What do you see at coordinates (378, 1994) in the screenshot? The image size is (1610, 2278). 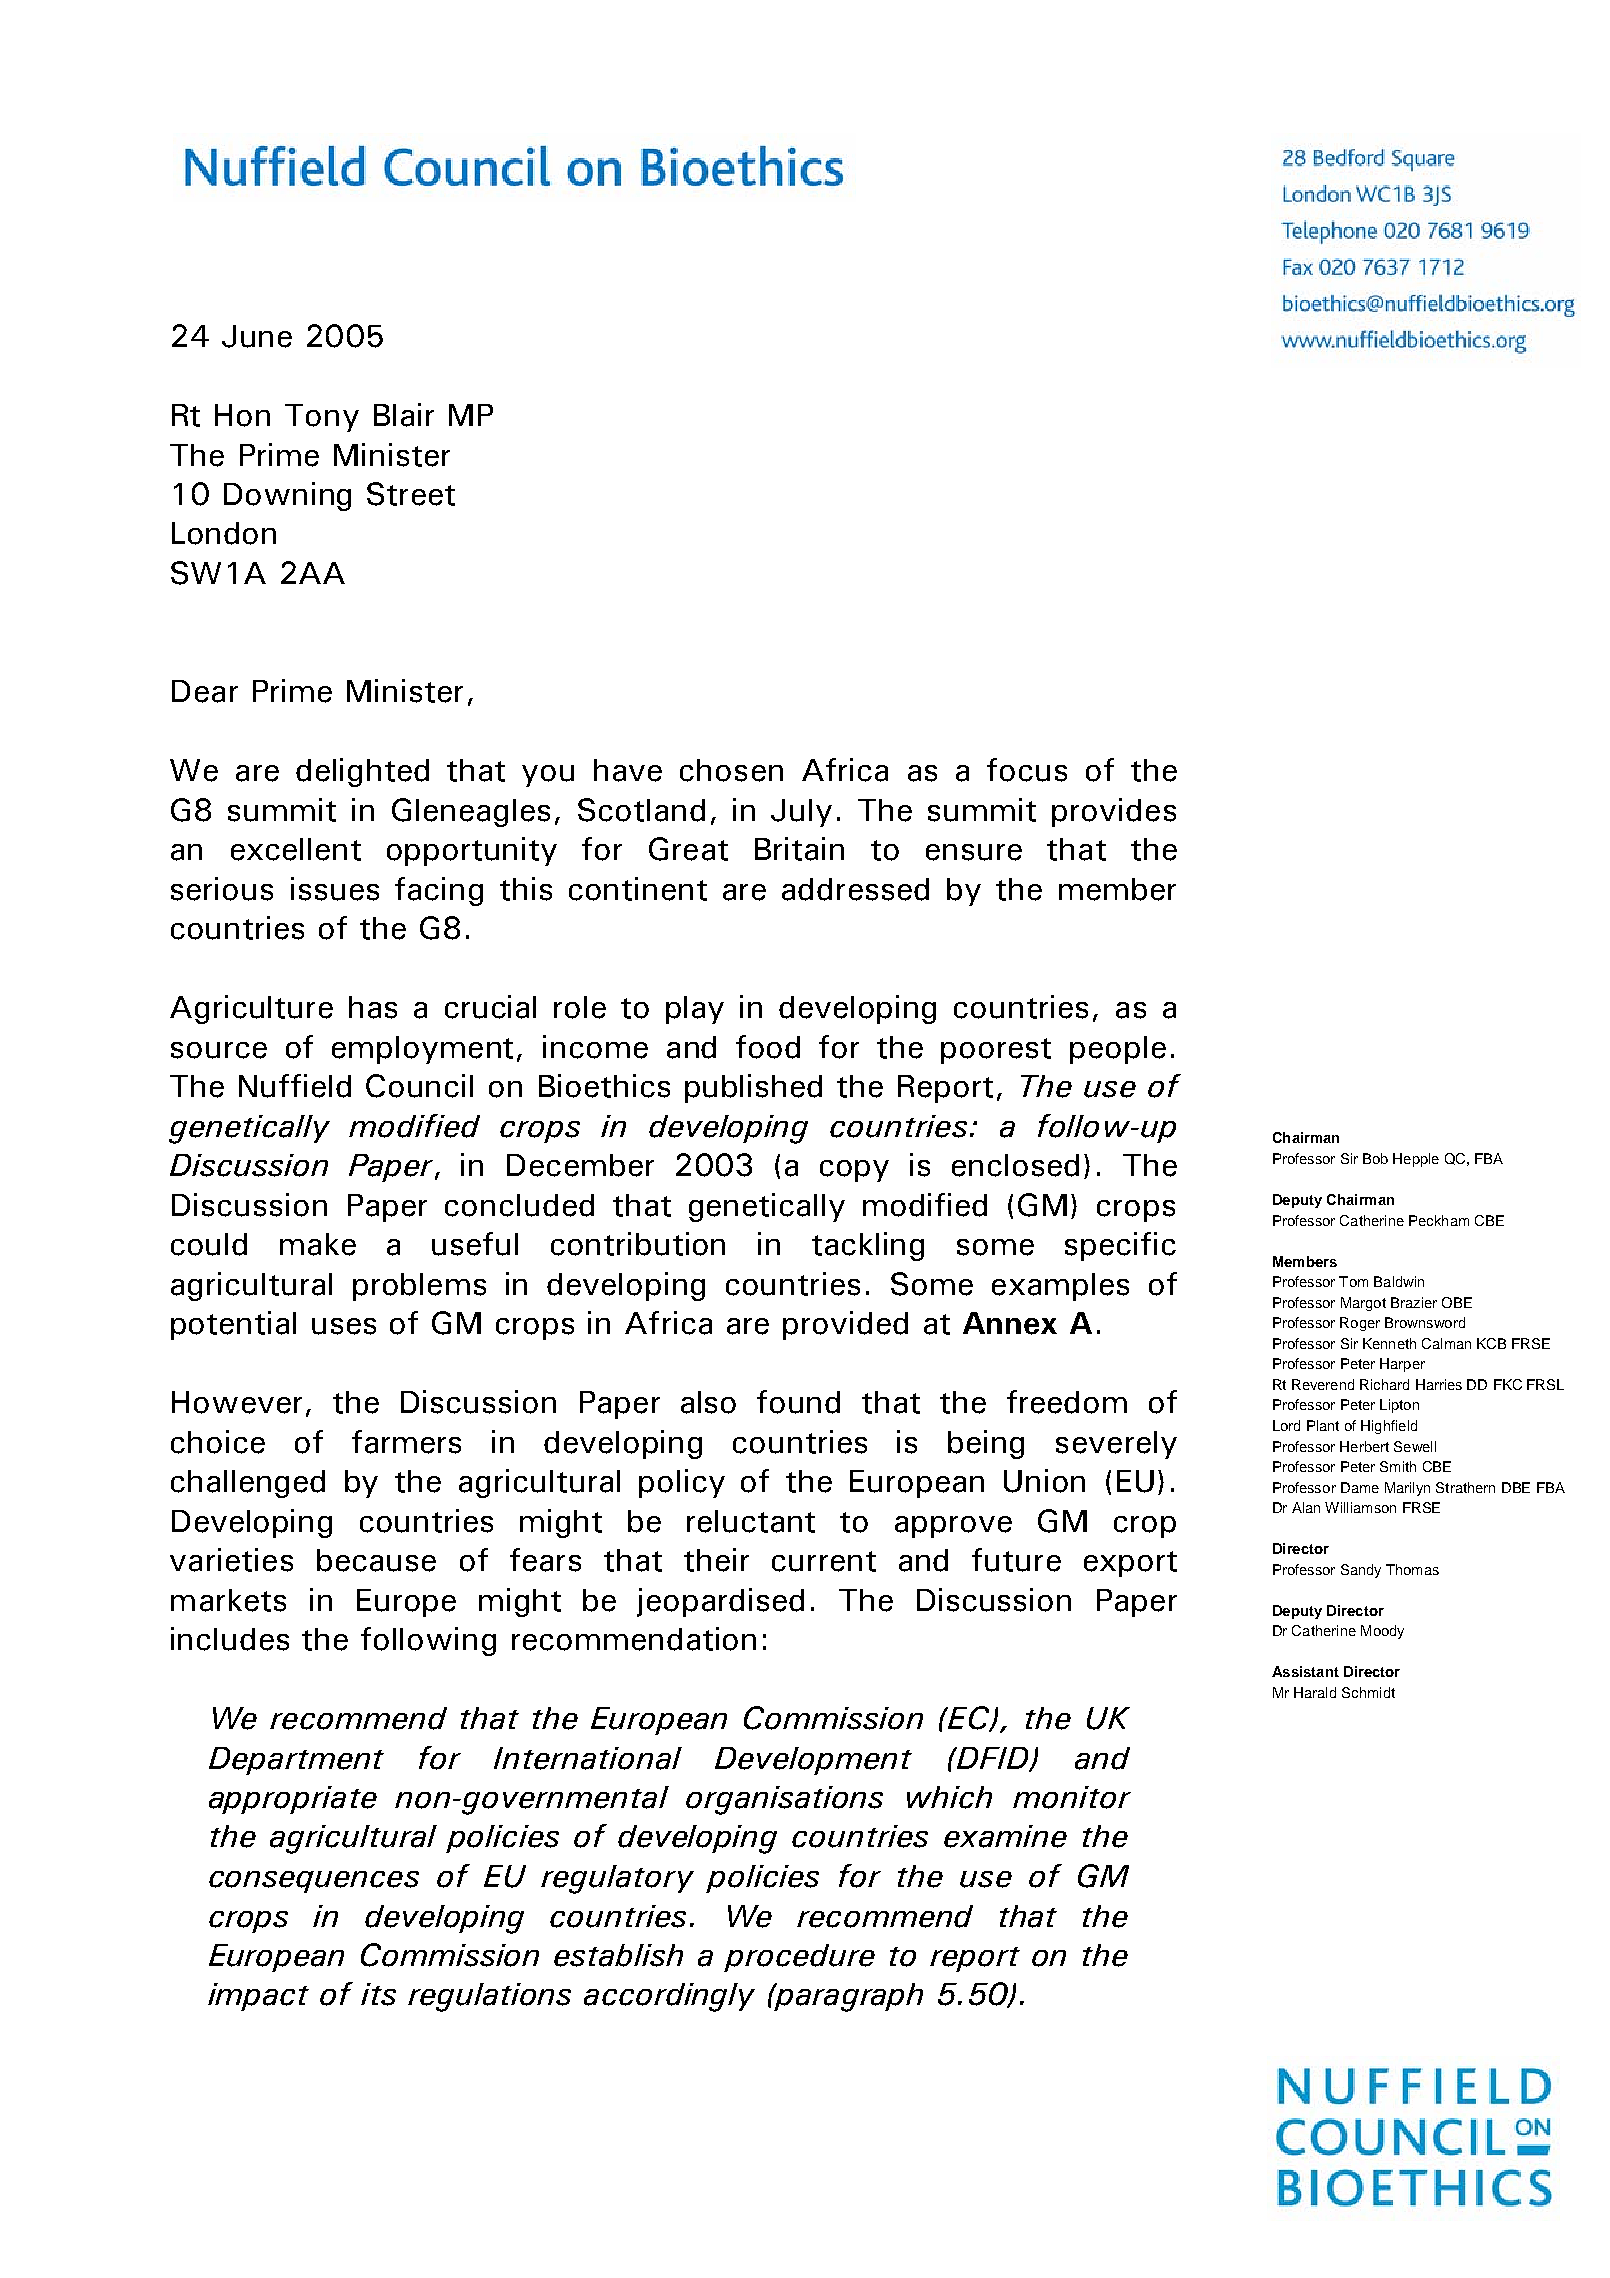 I see `its` at bounding box center [378, 1994].
